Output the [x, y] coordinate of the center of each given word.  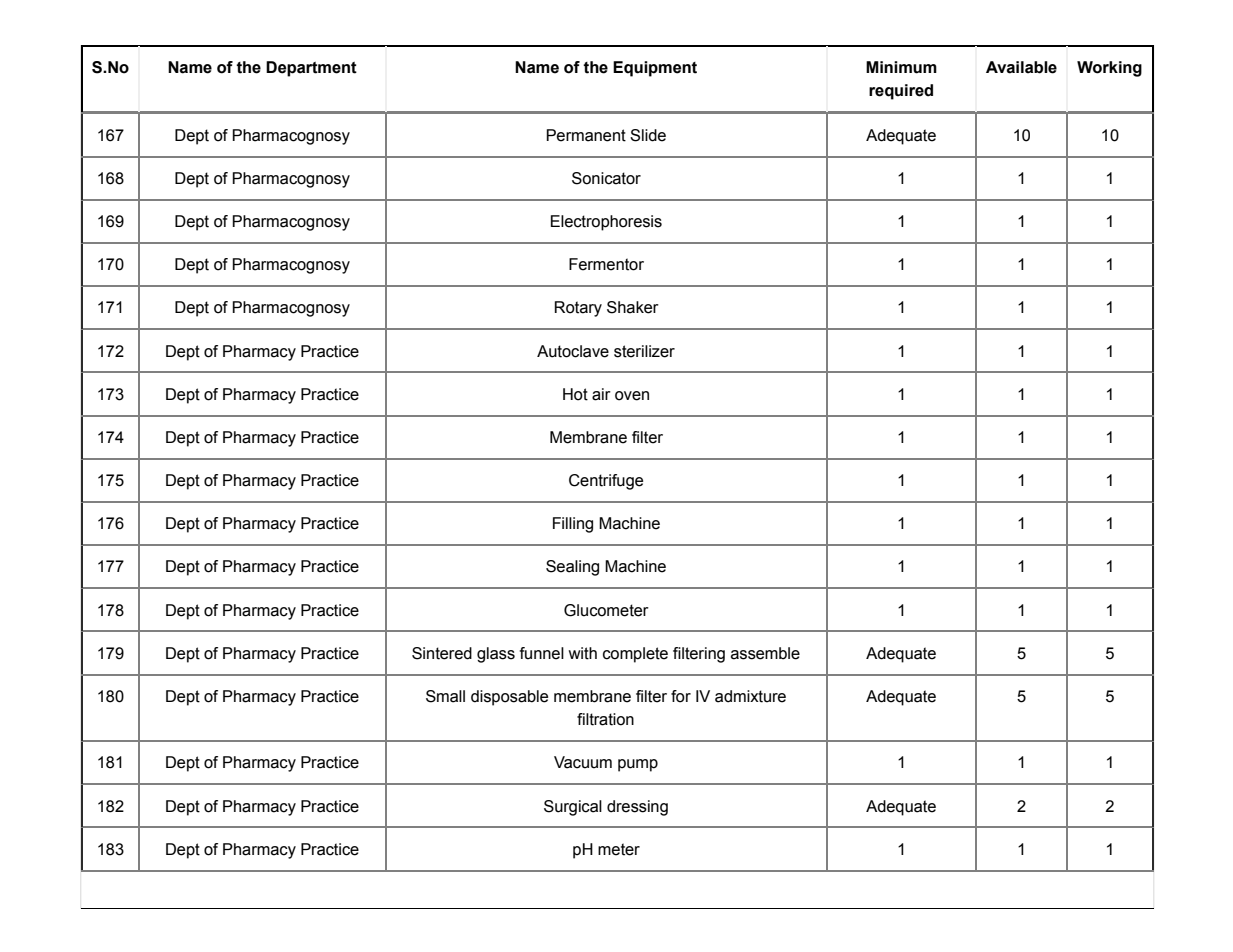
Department [311, 69]
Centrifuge [606, 482]
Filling [573, 525]
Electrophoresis [606, 223]
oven [632, 396]
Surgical [573, 808]
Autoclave [573, 351]
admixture [750, 696]
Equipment [655, 69]
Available [1021, 67]
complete [635, 655]
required [901, 92]
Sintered [442, 653]
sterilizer [644, 351]
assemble [765, 653]
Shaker [633, 307]
